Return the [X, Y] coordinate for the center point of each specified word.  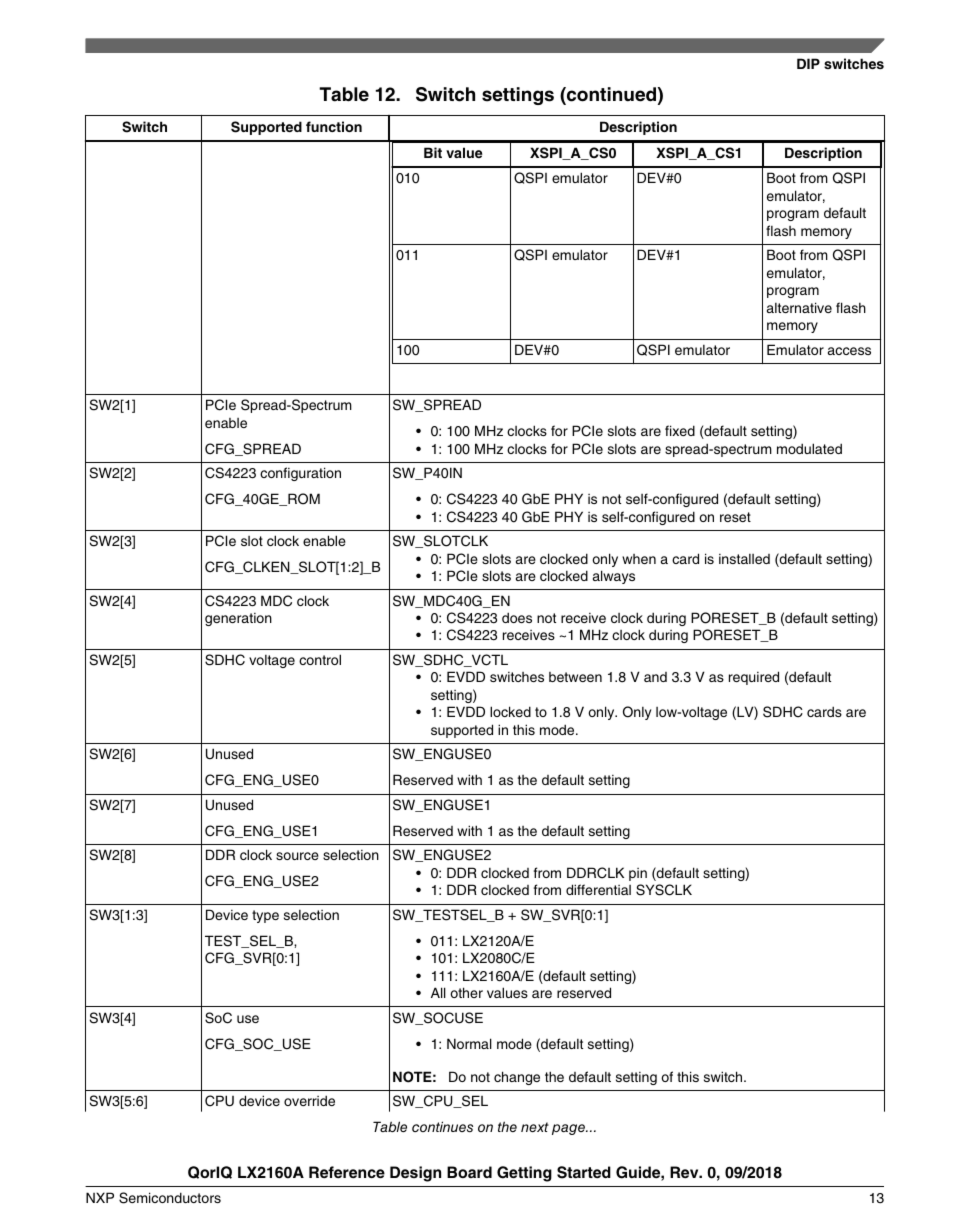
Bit [433, 152]
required [754, 678]
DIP [808, 63]
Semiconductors [170, 1198]
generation [238, 619]
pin [638, 874]
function [334, 126]
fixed [680, 430]
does [517, 617]
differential [598, 889]
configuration [300, 474]
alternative [799, 307]
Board [469, 1172]
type [265, 916]
